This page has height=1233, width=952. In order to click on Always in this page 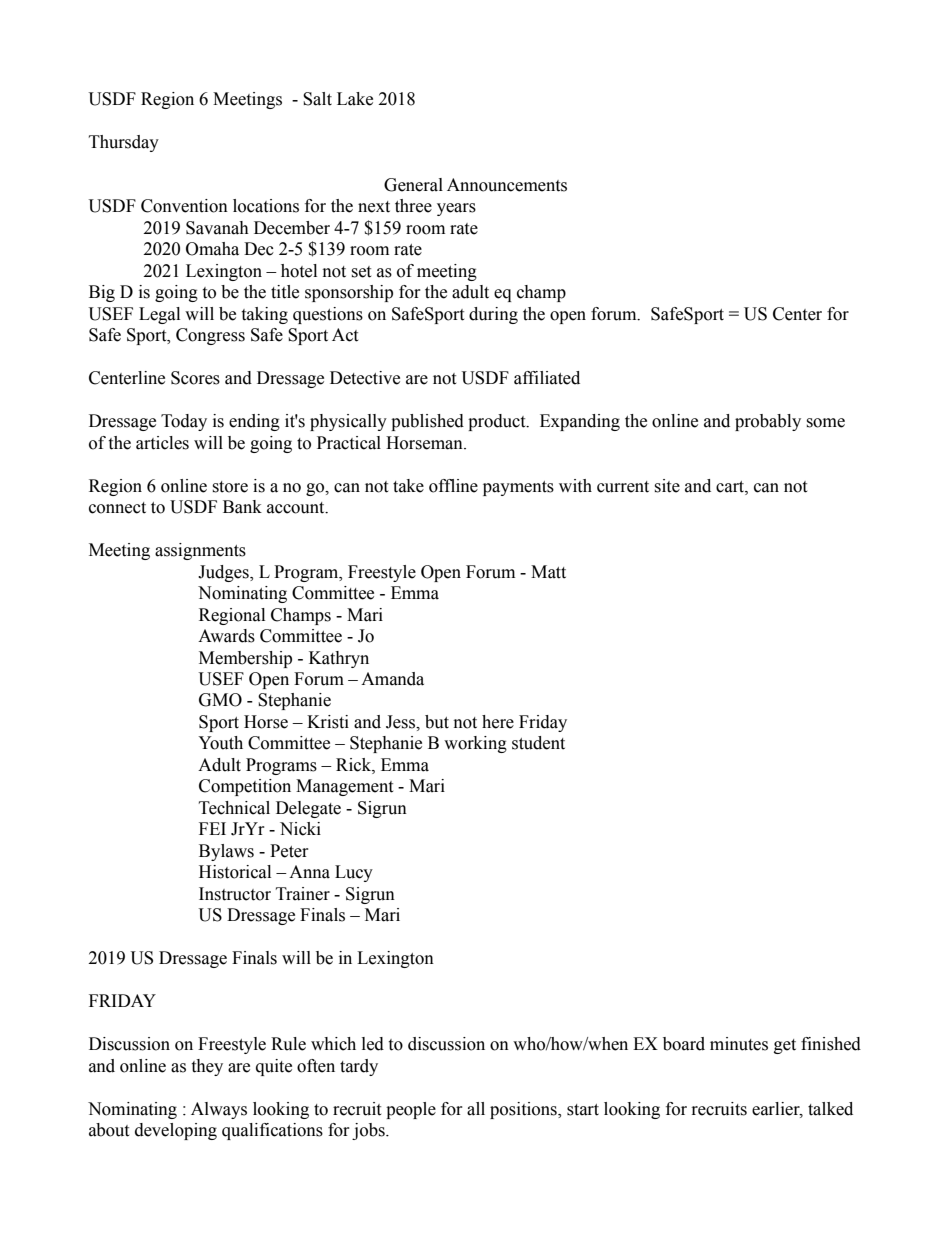, I will do `click(219, 1110)`.
